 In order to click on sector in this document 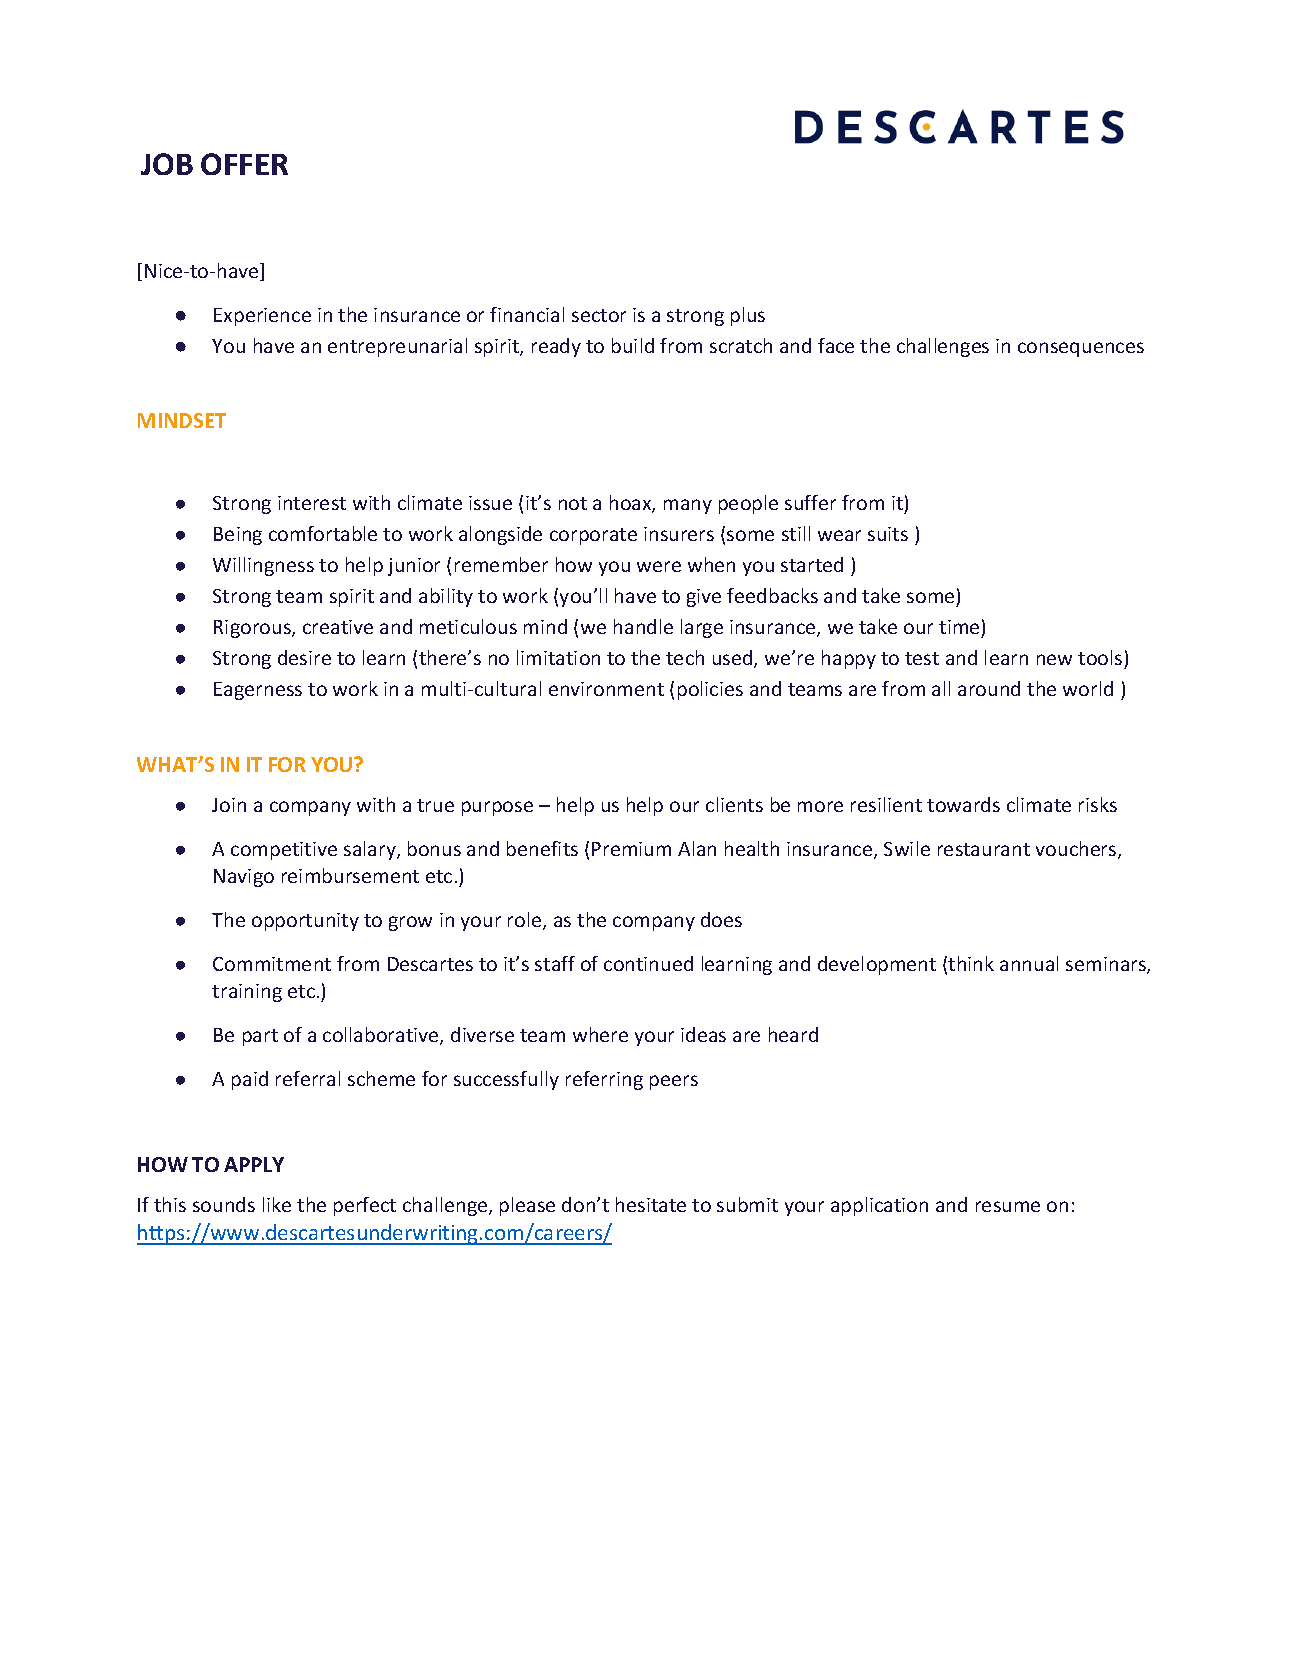, I will do `click(599, 315)`.
